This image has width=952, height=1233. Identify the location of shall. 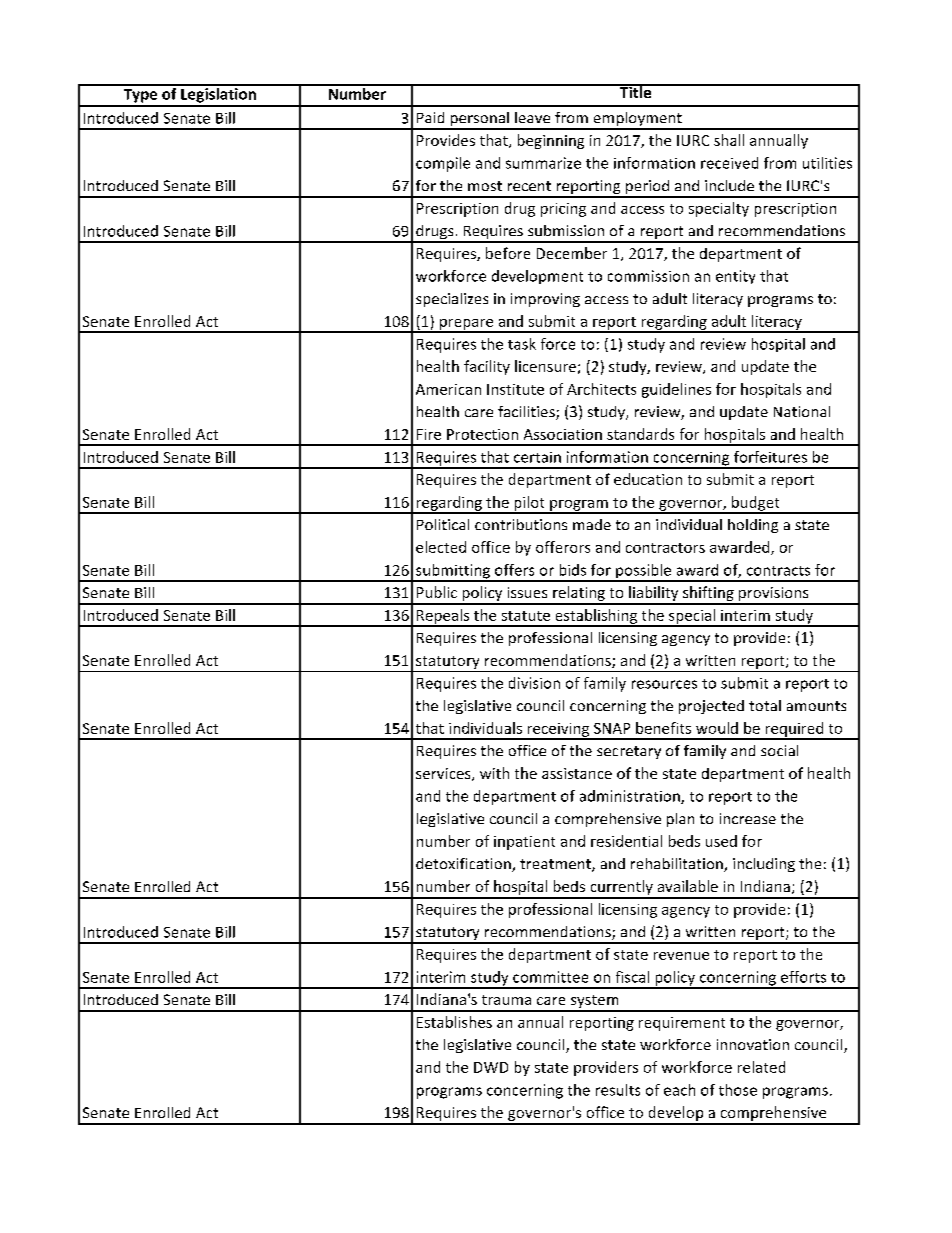
(729, 140).
